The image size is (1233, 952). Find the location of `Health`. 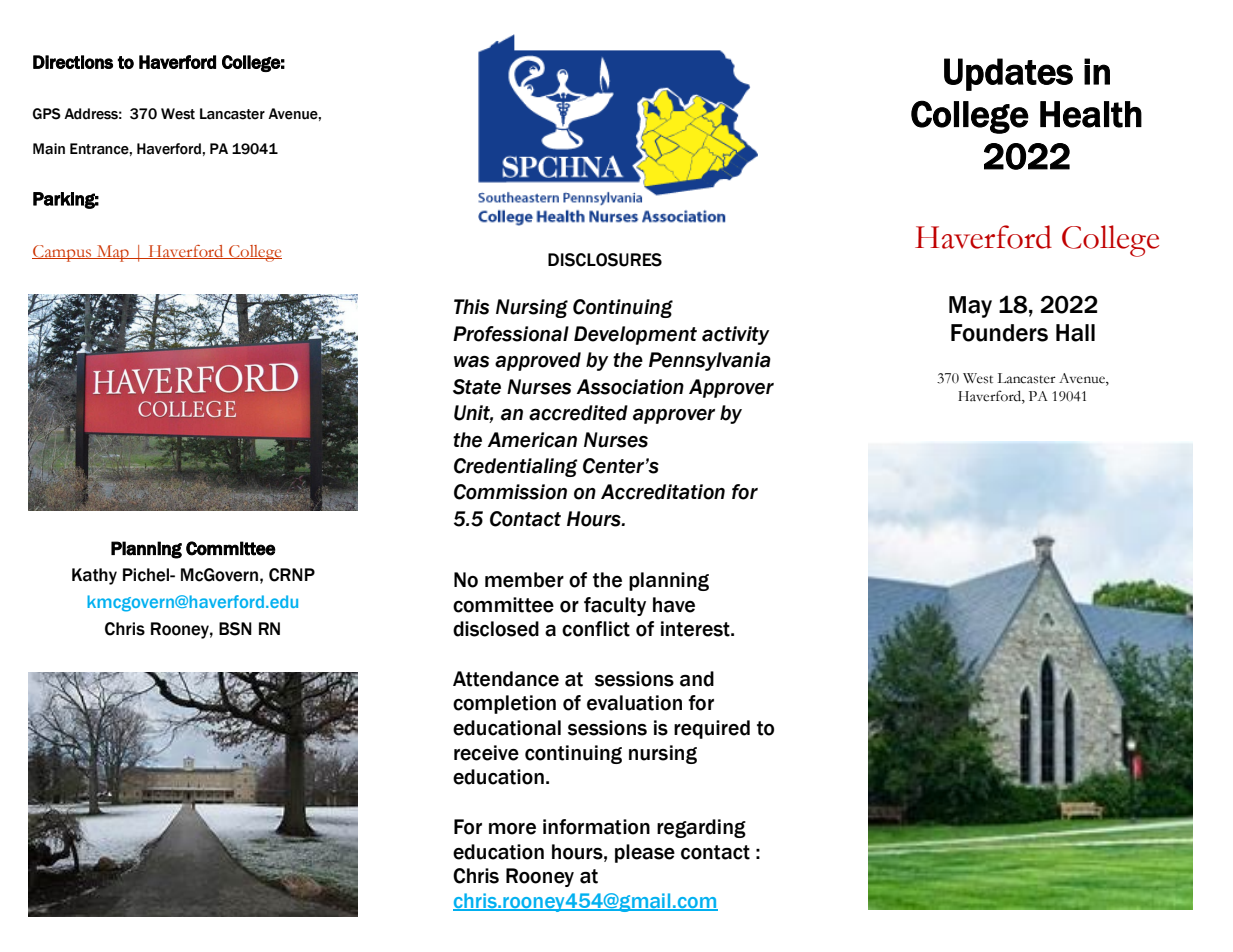

Health is located at coordinates (1091, 114).
